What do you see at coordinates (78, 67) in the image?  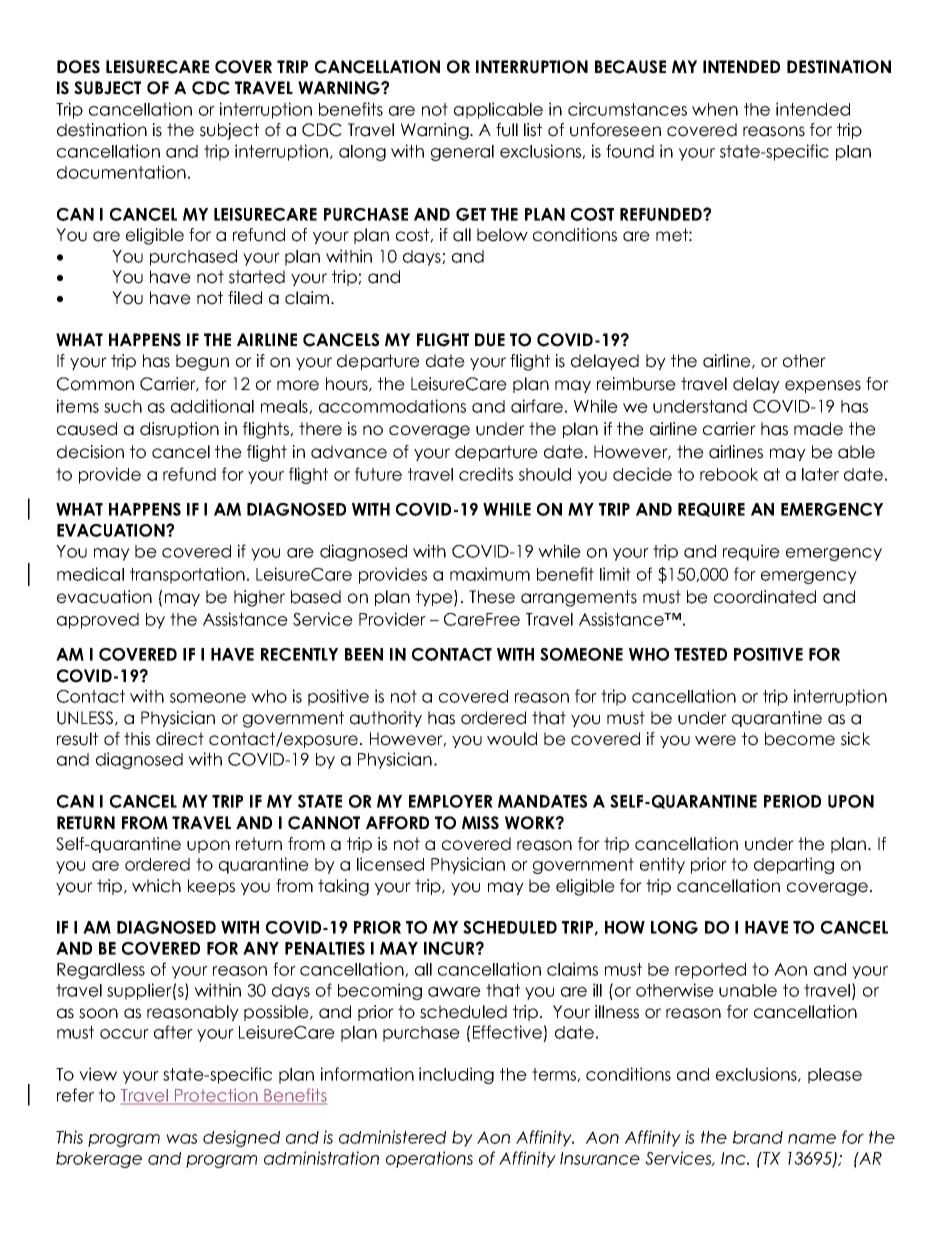 I see `DOES` at bounding box center [78, 67].
